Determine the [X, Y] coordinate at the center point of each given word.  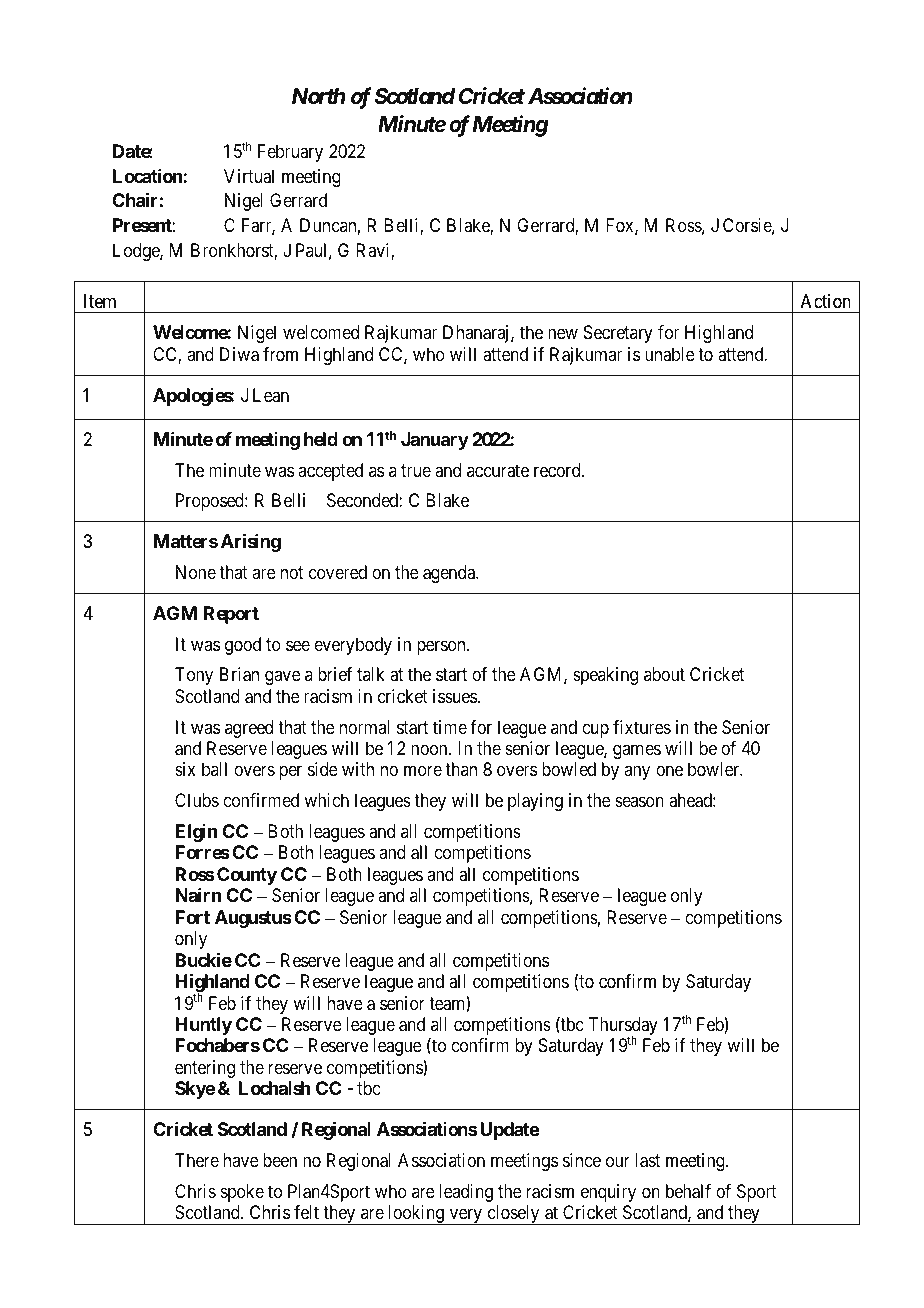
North [319, 96]
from [280, 354]
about [664, 674]
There [197, 1160]
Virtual [249, 176]
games [637, 751]
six [185, 769]
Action [826, 301]
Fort [192, 917]
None [196, 572]
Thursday [623, 1027]
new [563, 334]
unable [670, 354]
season [639, 802]
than [461, 769]
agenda [450, 574]
